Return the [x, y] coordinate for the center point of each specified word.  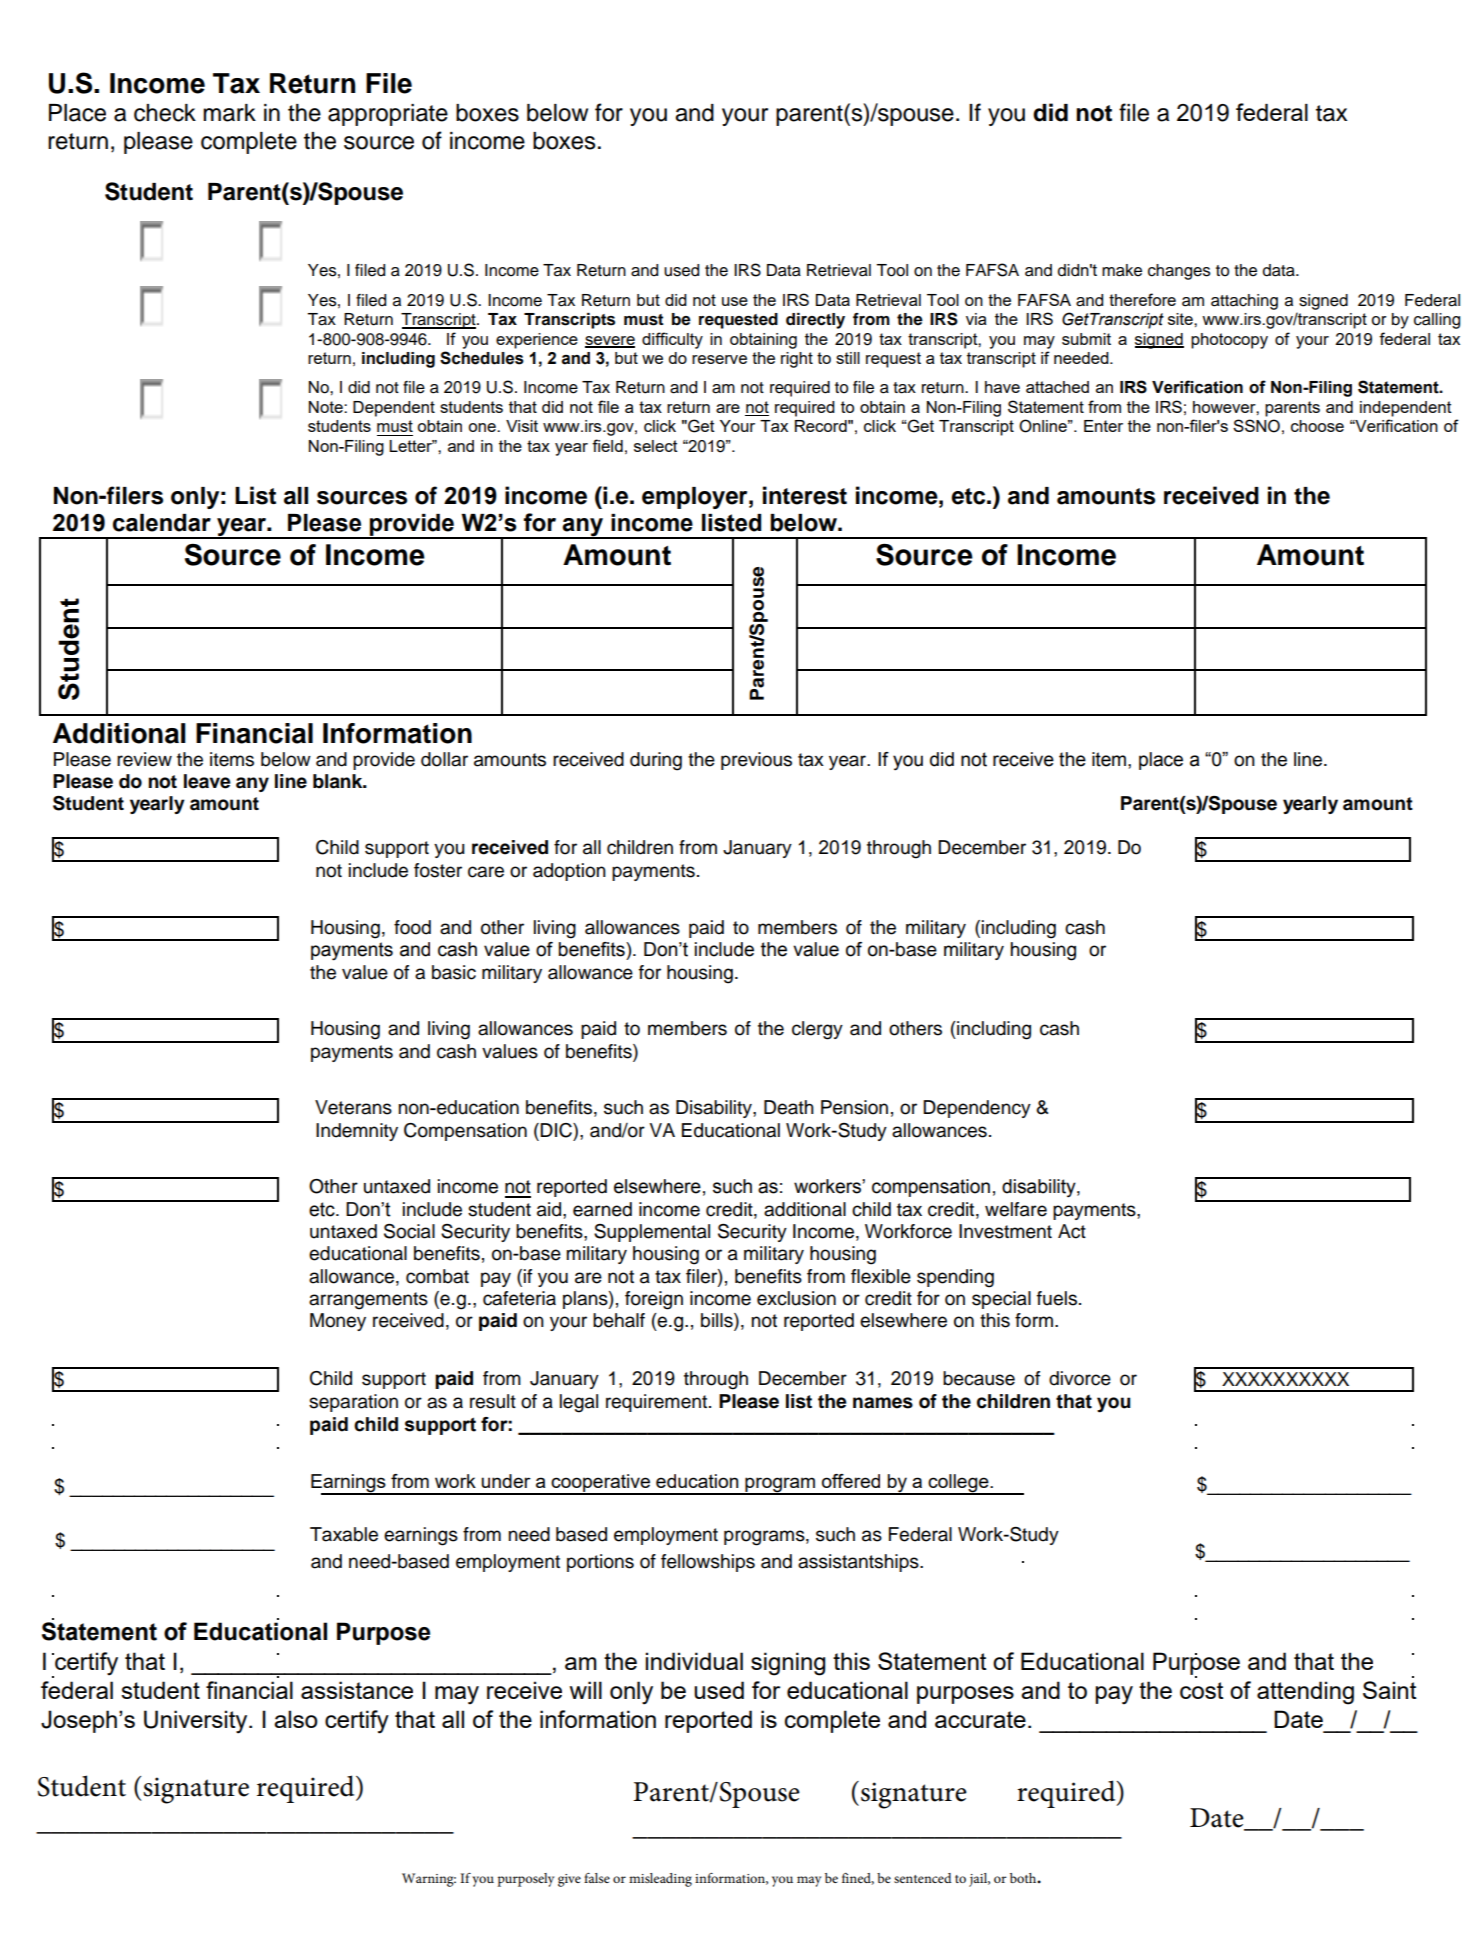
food [412, 927]
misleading [660, 1880]
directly [815, 321]
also [296, 1719]
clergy [817, 1030]
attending [1305, 1693]
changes [1179, 272]
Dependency [977, 1109]
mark [229, 113]
